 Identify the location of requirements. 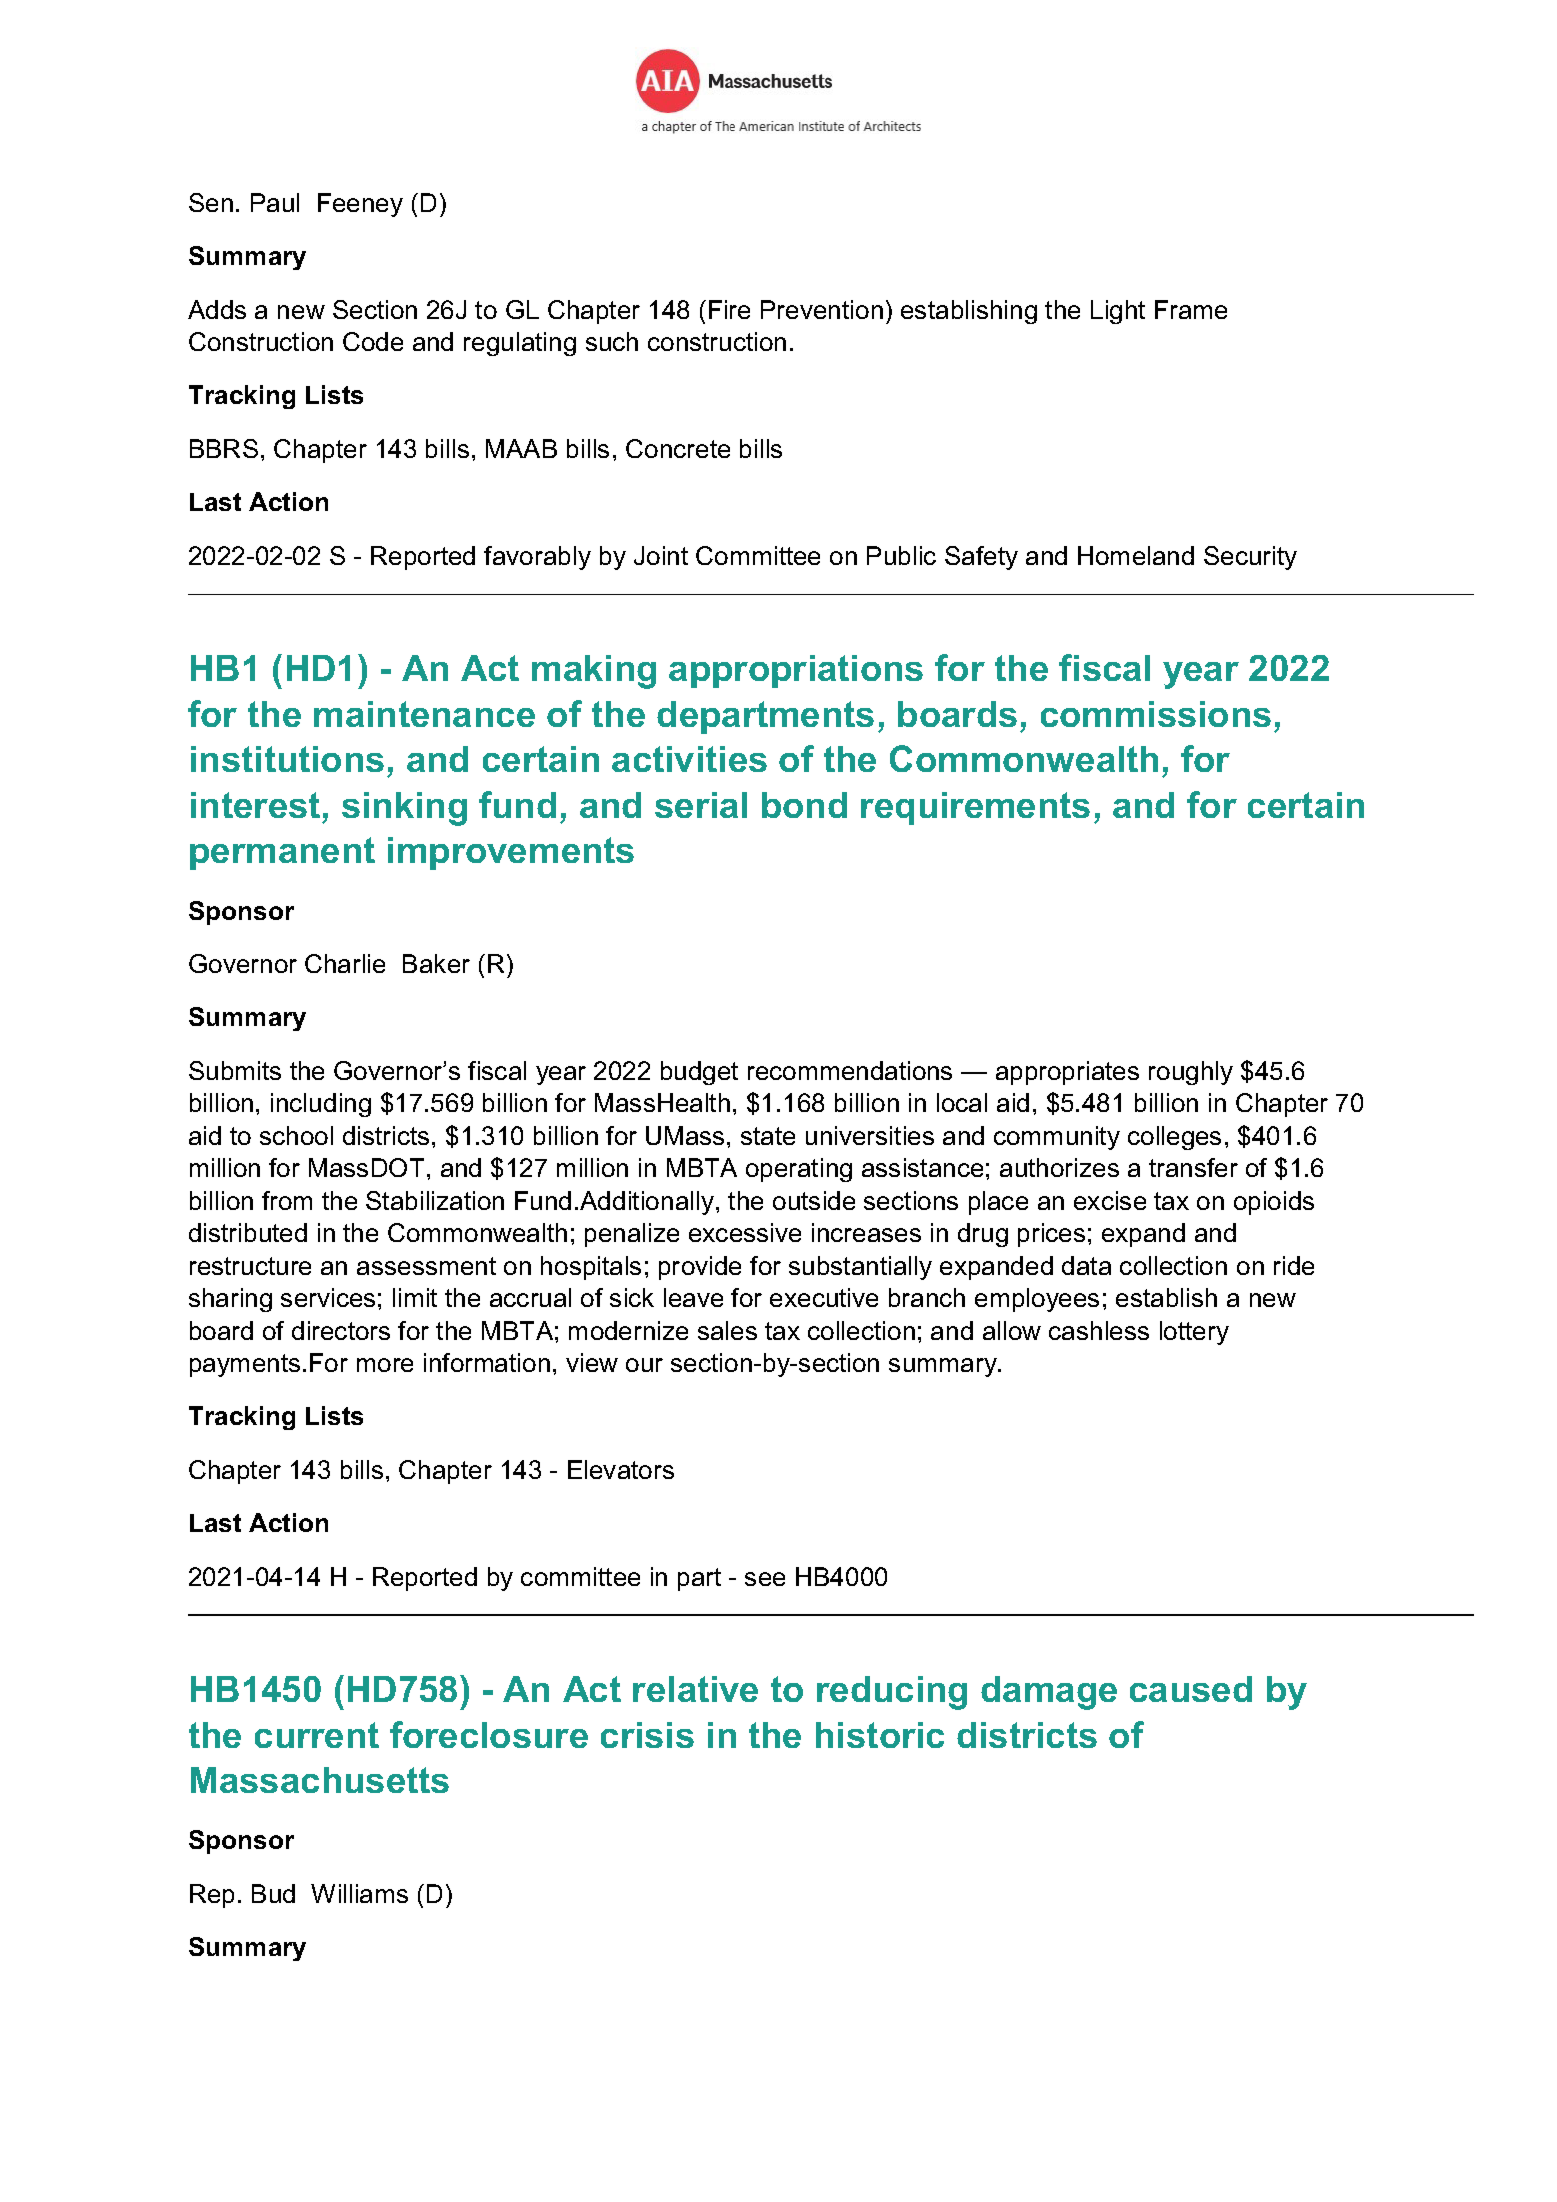
(975, 808).
